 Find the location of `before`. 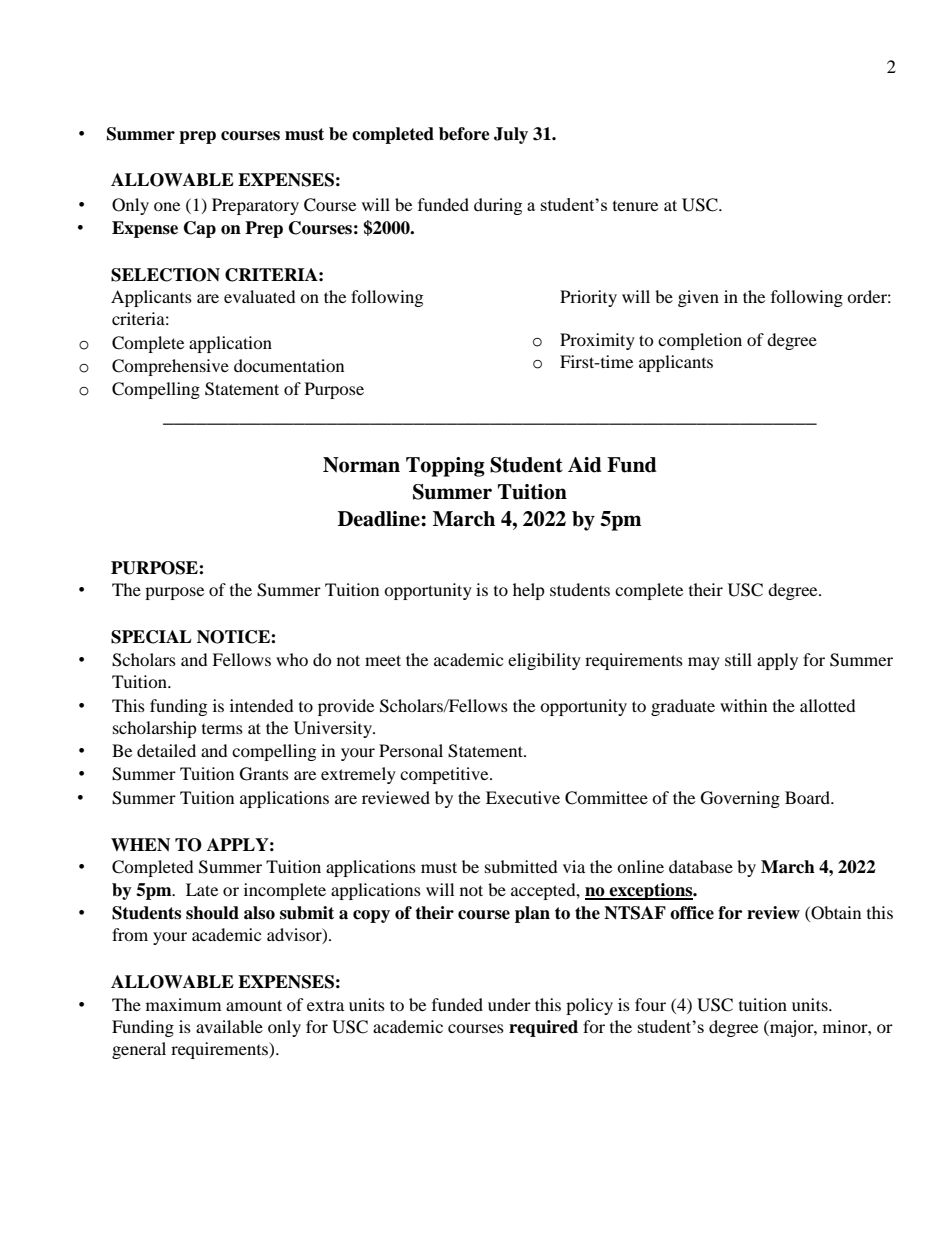

before is located at coordinates (464, 134).
